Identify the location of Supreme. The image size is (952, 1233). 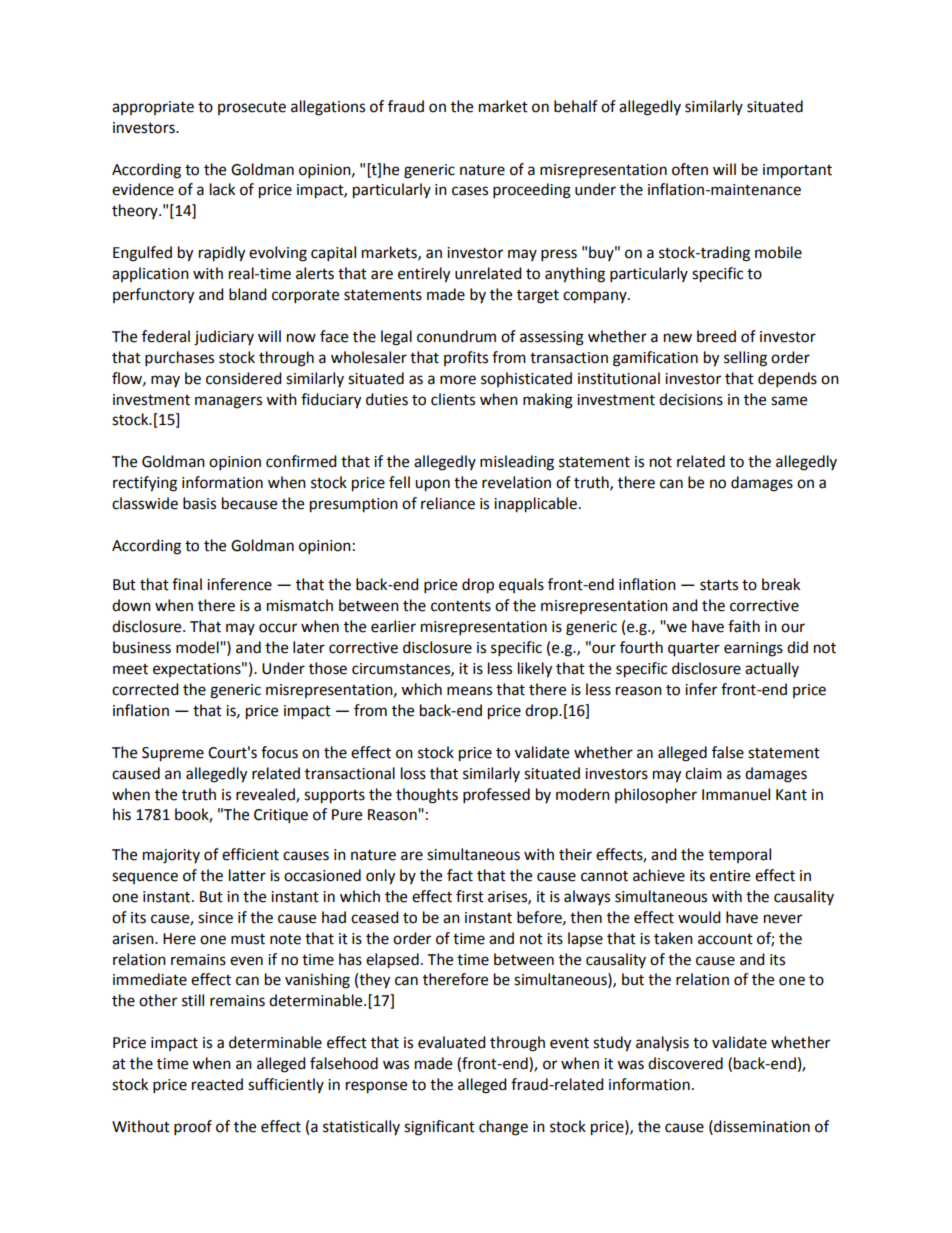
(173, 754).
